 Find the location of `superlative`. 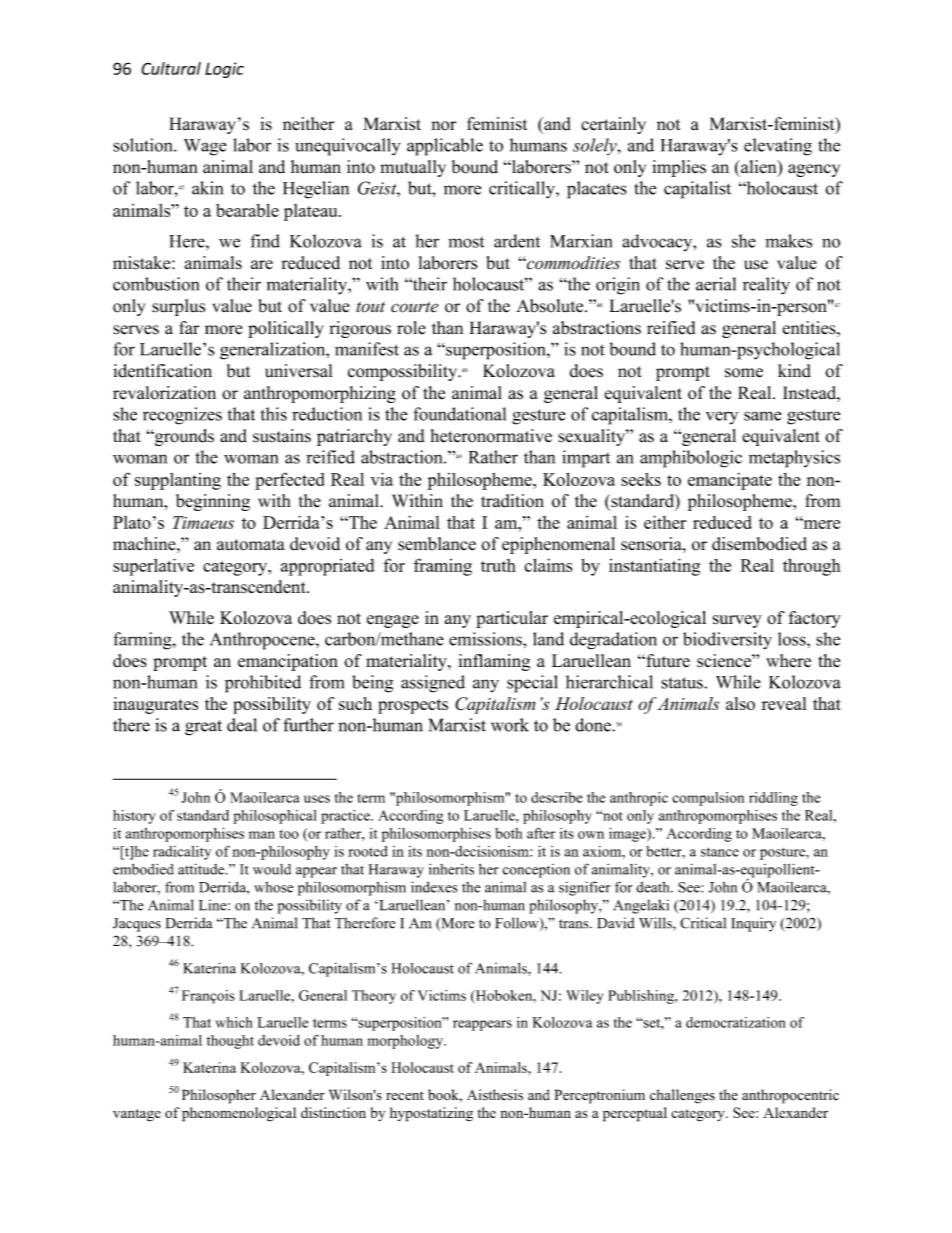

superlative is located at coordinates (153, 567).
